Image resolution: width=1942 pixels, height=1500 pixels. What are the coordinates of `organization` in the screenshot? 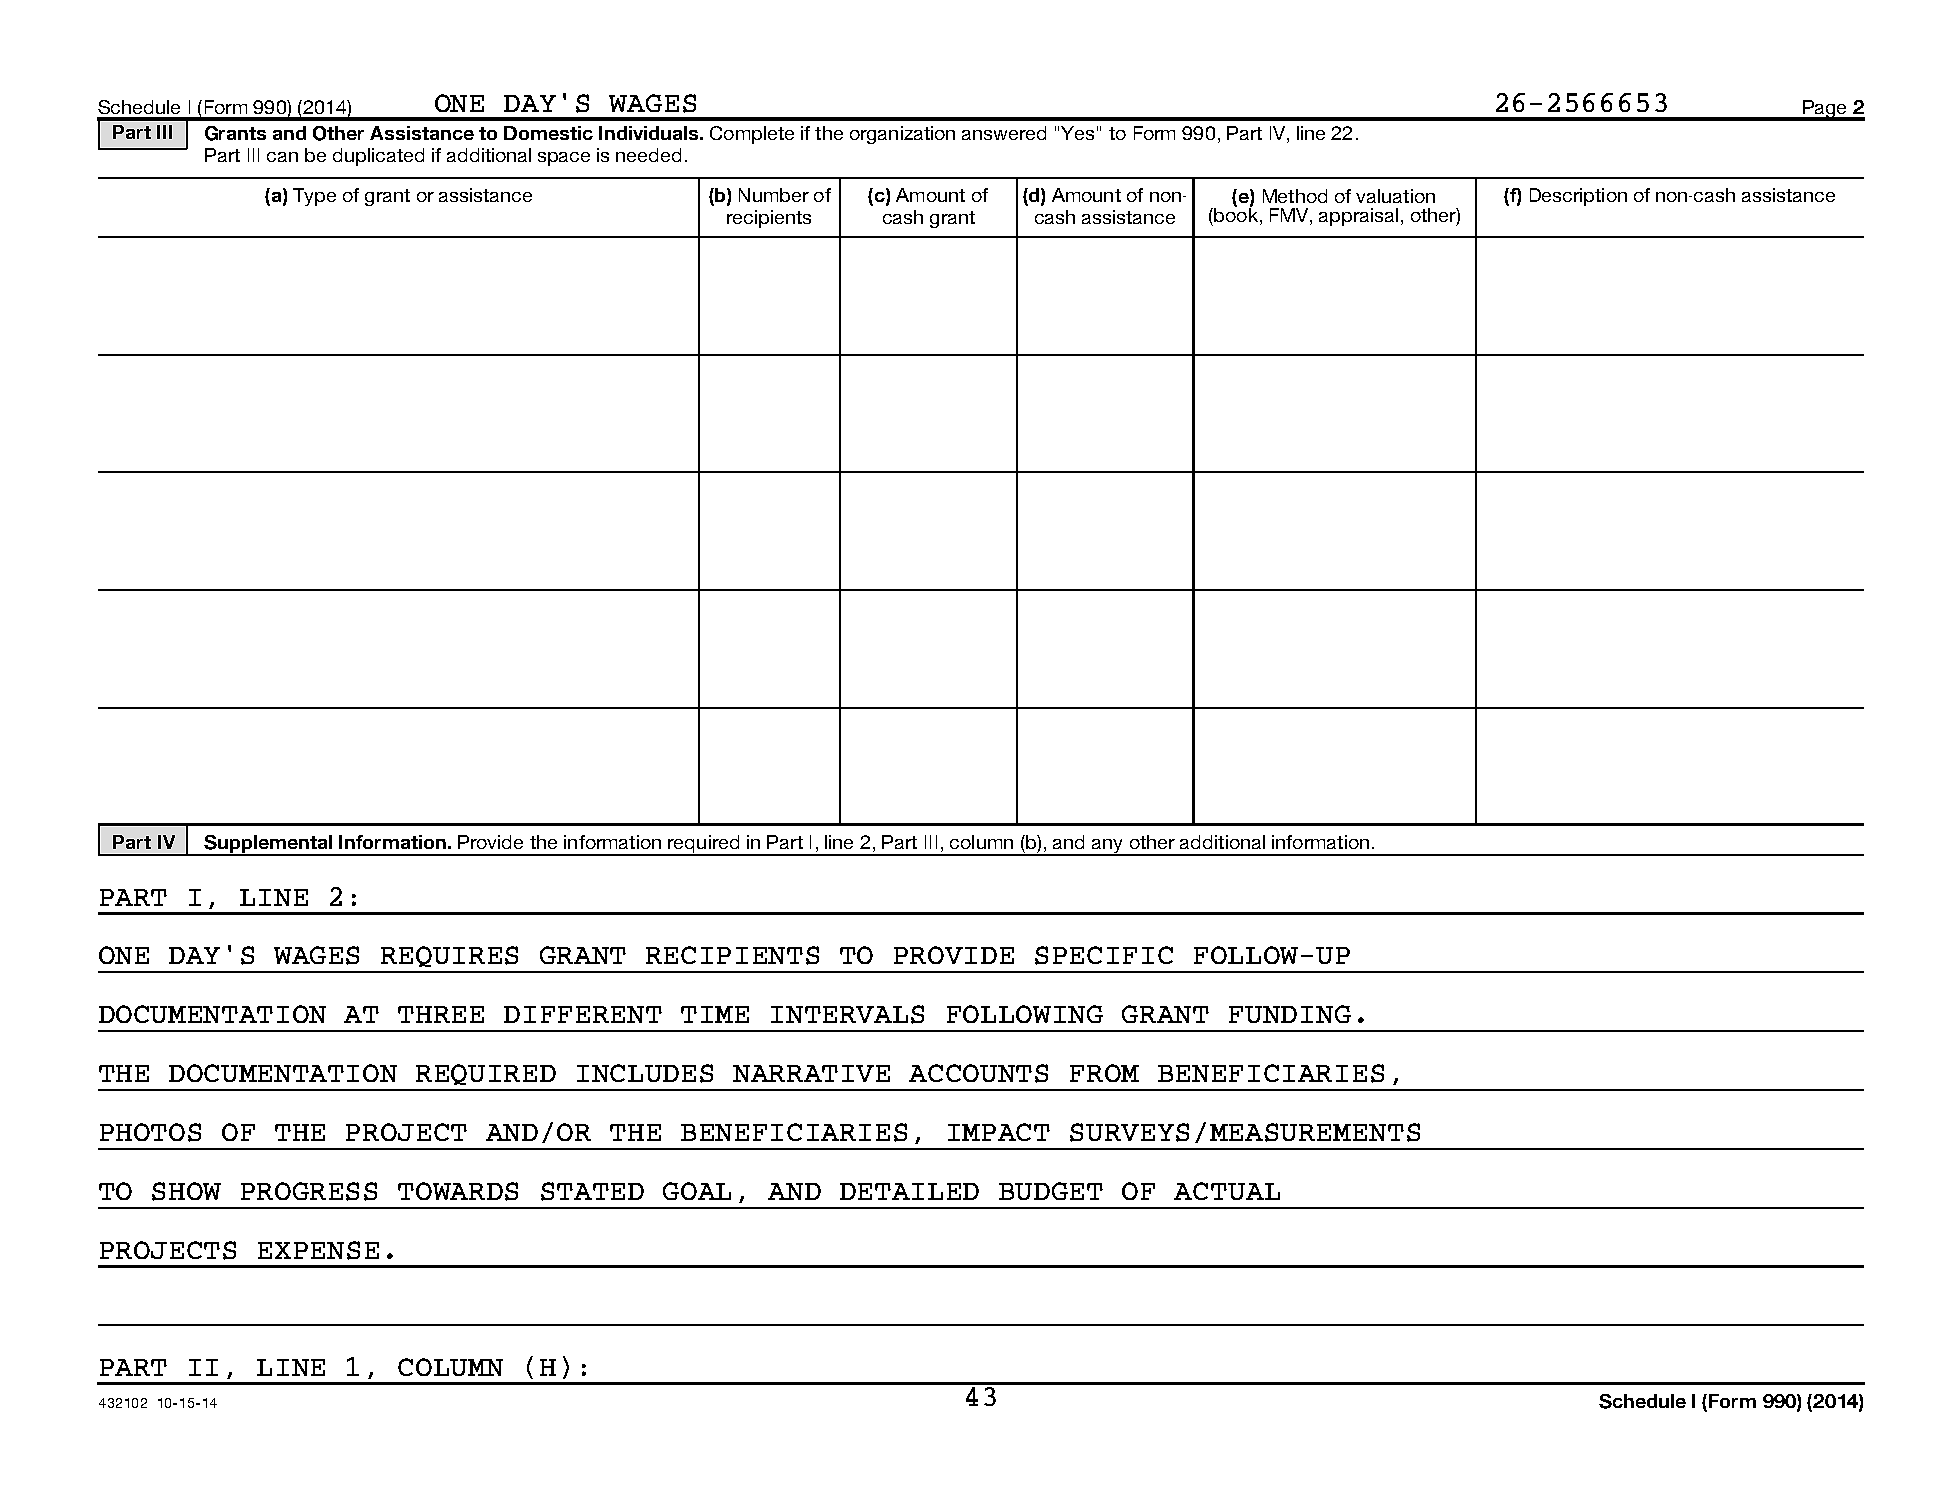 It's located at (902, 135).
